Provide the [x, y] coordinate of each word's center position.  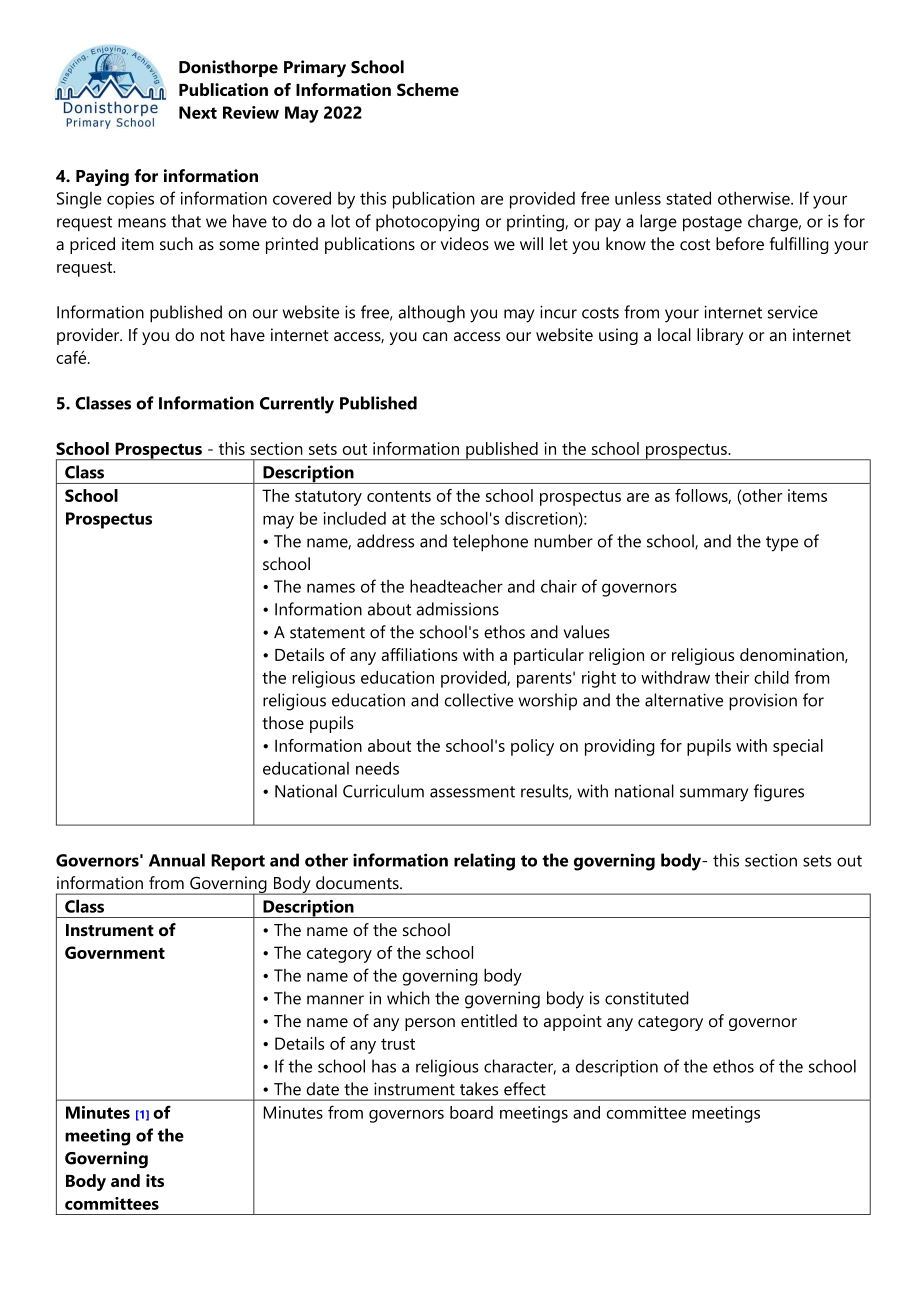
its [155, 1180]
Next [198, 112]
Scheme [428, 89]
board [471, 1112]
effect [525, 1089]
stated [688, 198]
